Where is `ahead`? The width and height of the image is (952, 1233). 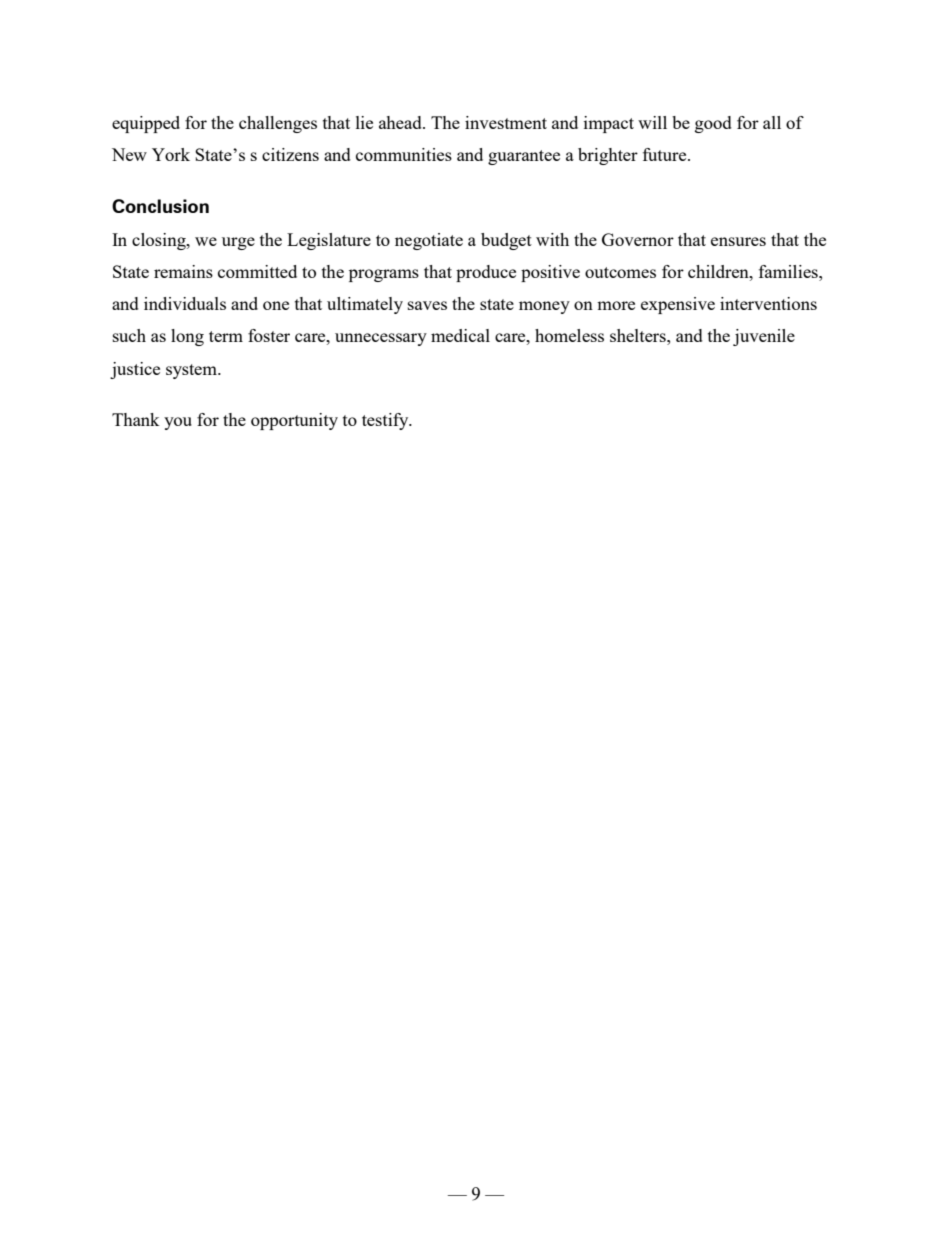 ahead is located at coordinates (401, 122).
